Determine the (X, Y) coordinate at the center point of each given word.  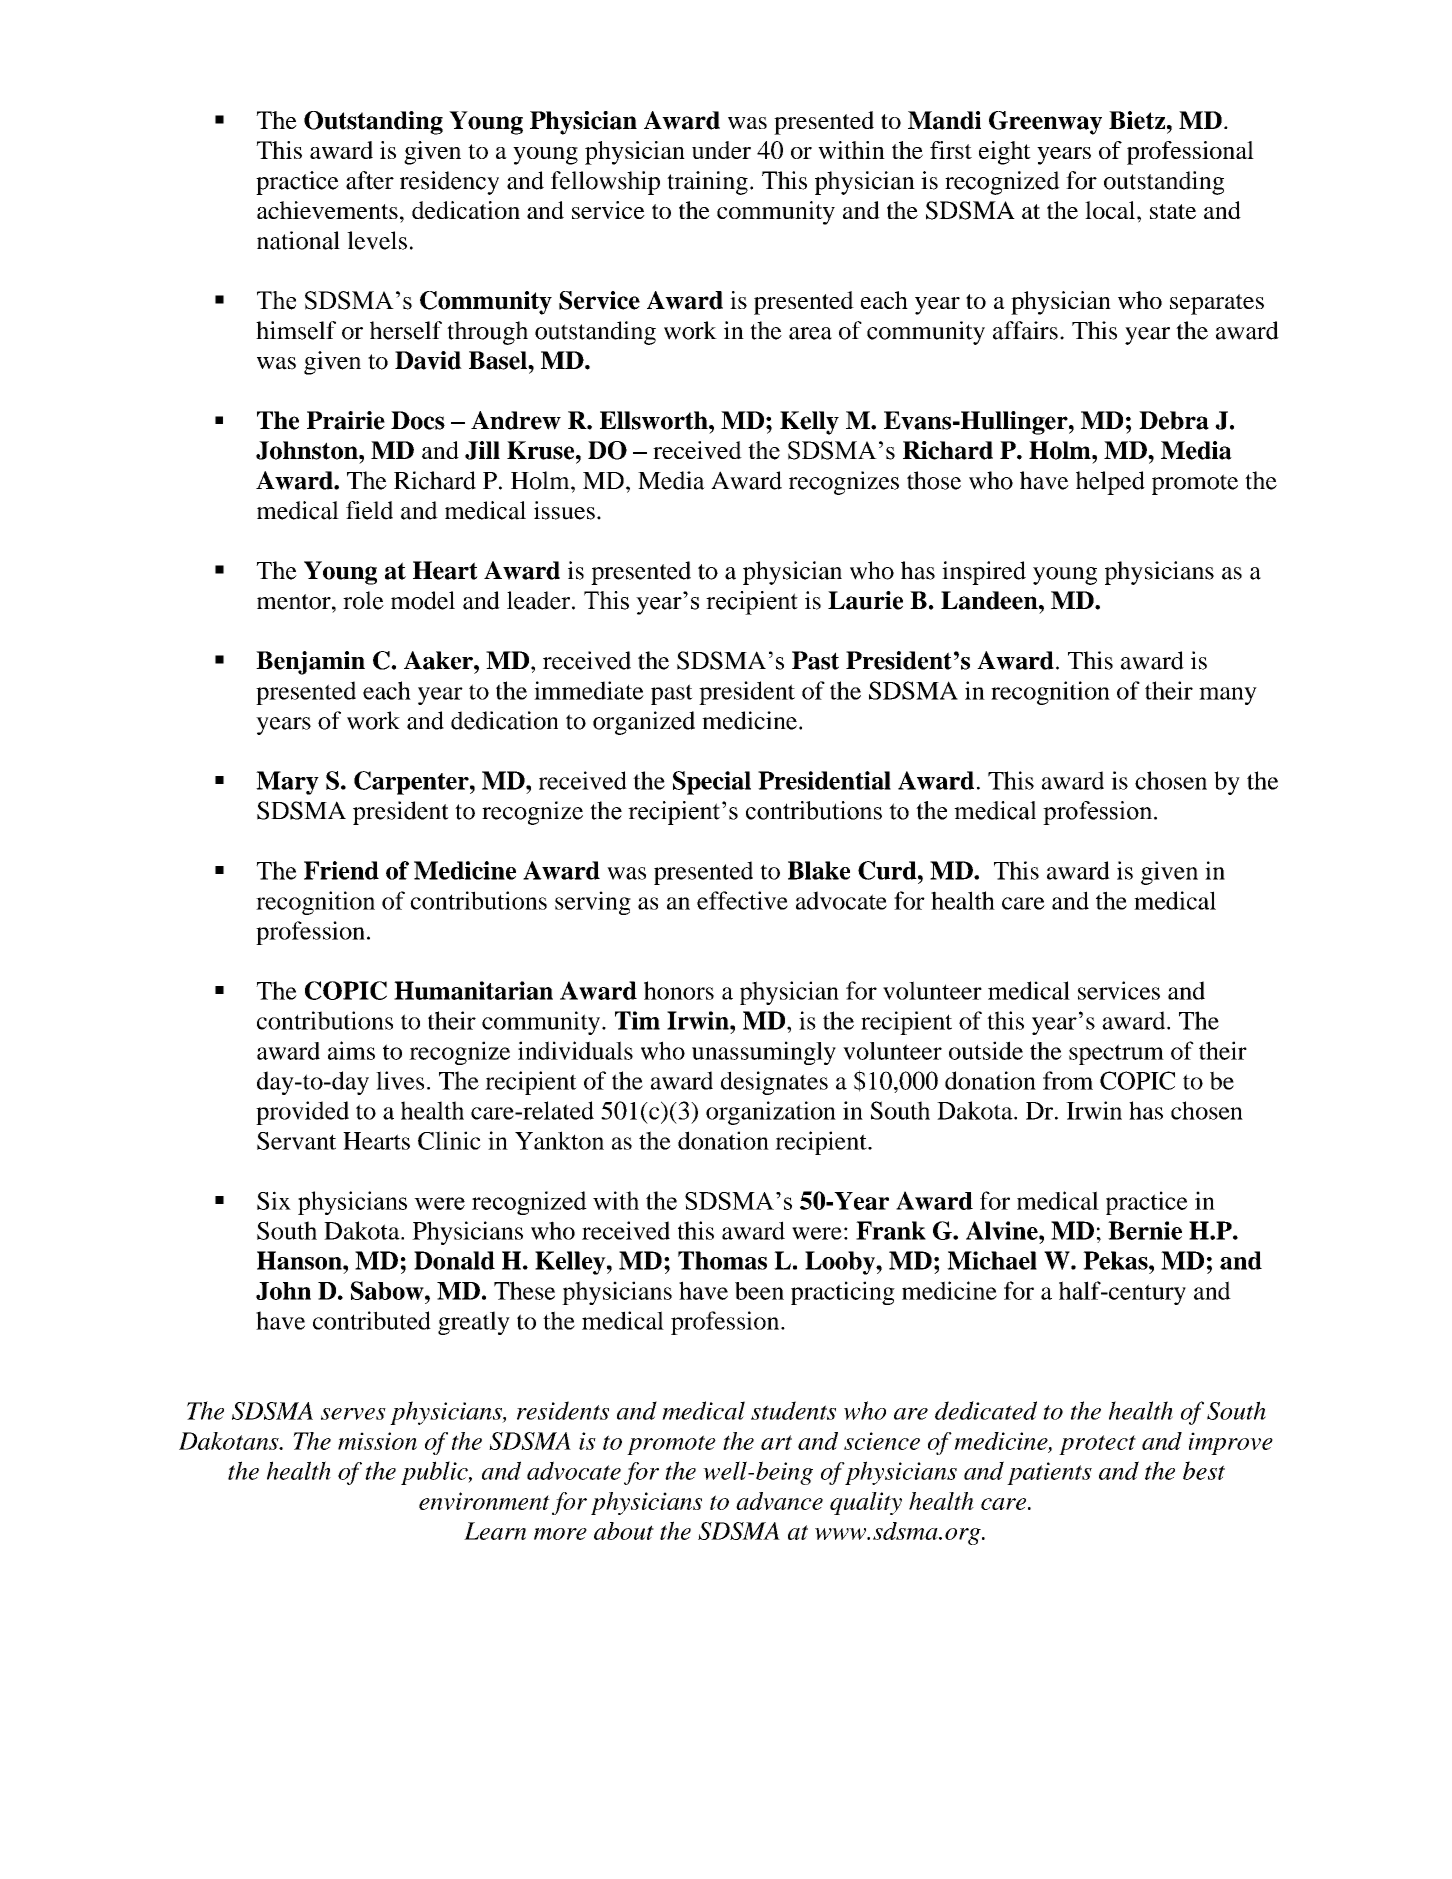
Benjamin (310, 663)
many (1228, 696)
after (370, 180)
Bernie (1145, 1230)
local (1111, 210)
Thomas (722, 1260)
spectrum (1116, 1054)
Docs (418, 420)
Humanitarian (473, 990)
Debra (1174, 420)
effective (742, 900)
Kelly (809, 423)
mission (377, 1441)
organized (644, 723)
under (721, 150)
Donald (454, 1260)
